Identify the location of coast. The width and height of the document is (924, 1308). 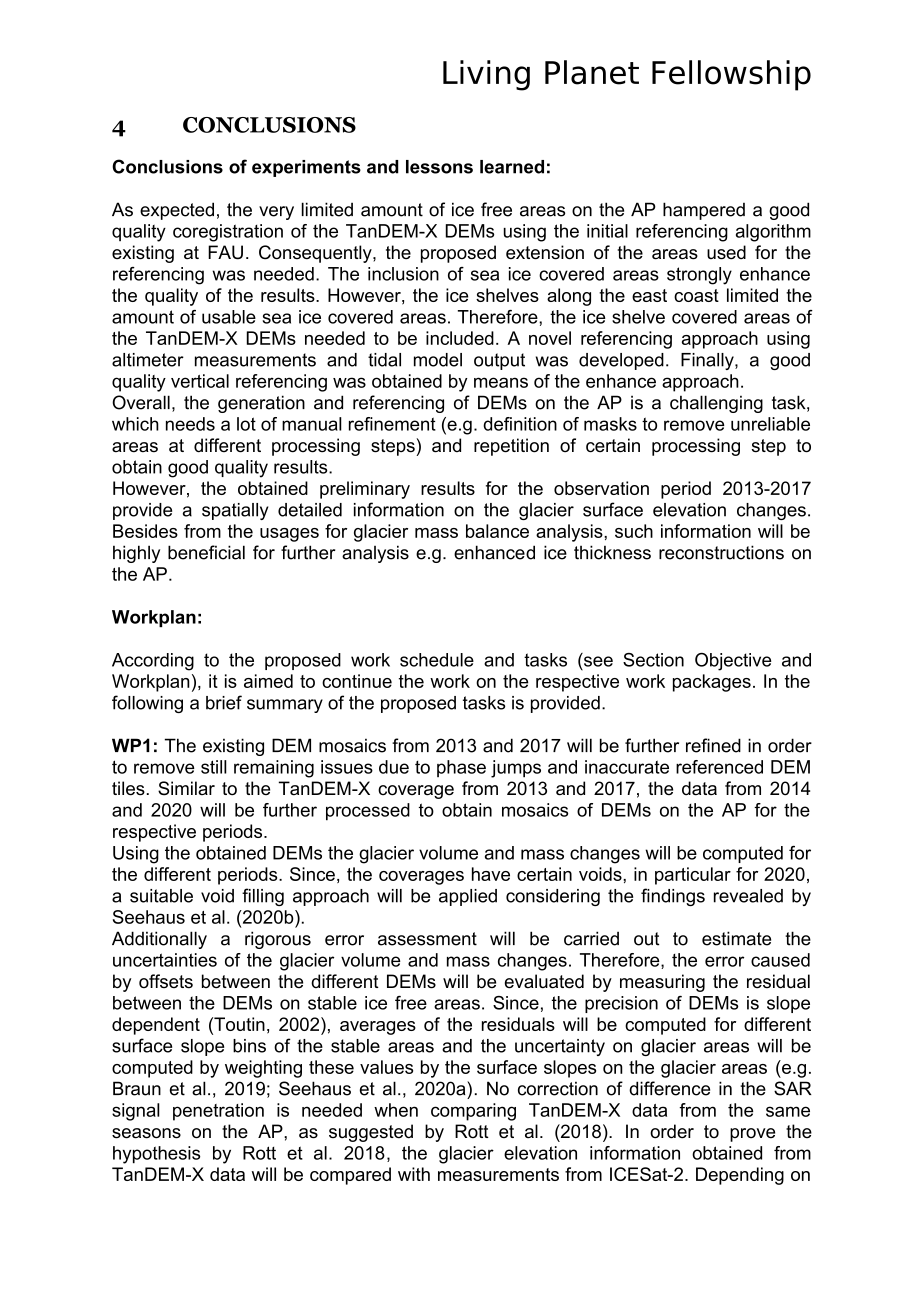
(696, 295).
